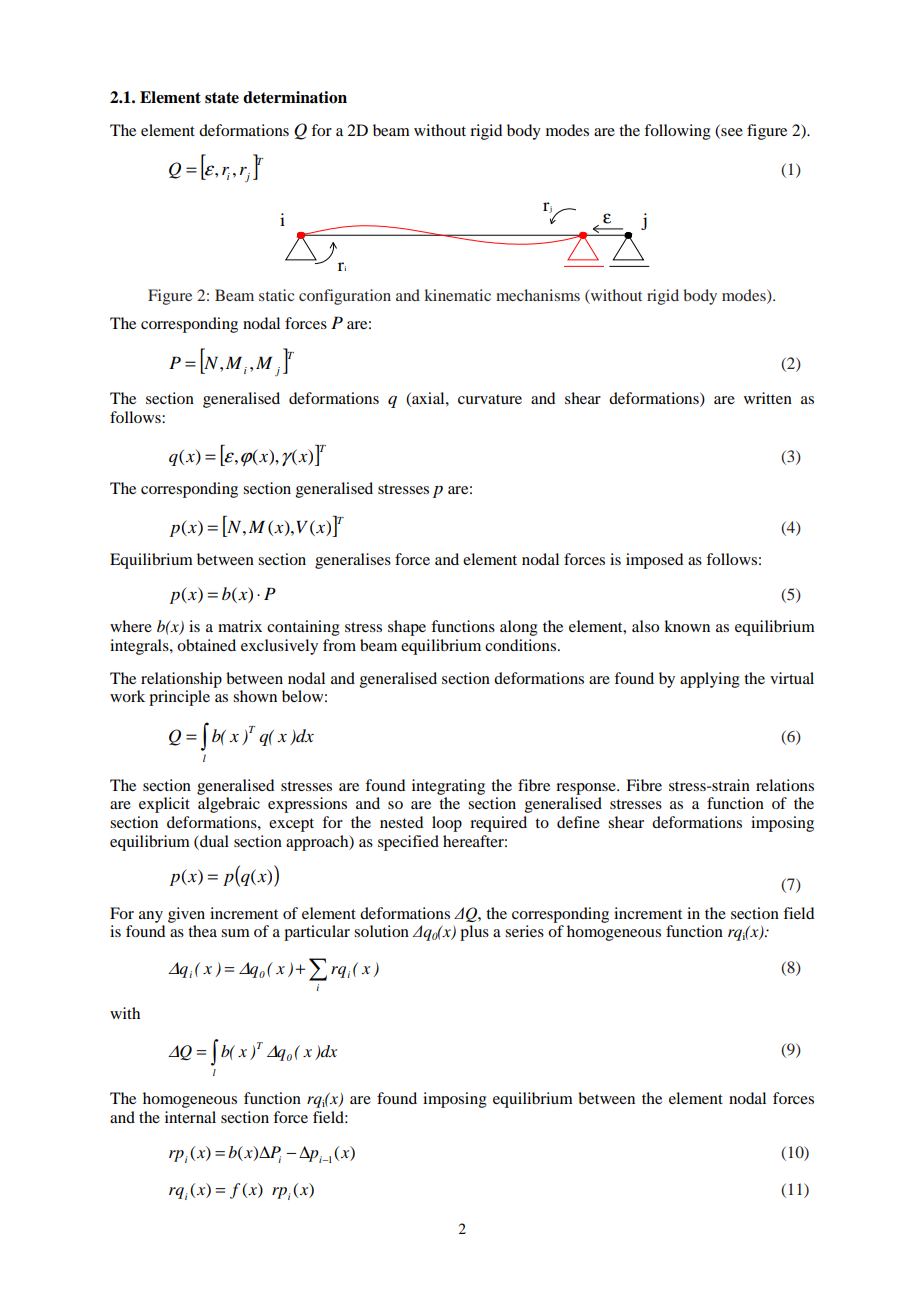 The image size is (924, 1308). I want to click on state, so click(222, 98).
